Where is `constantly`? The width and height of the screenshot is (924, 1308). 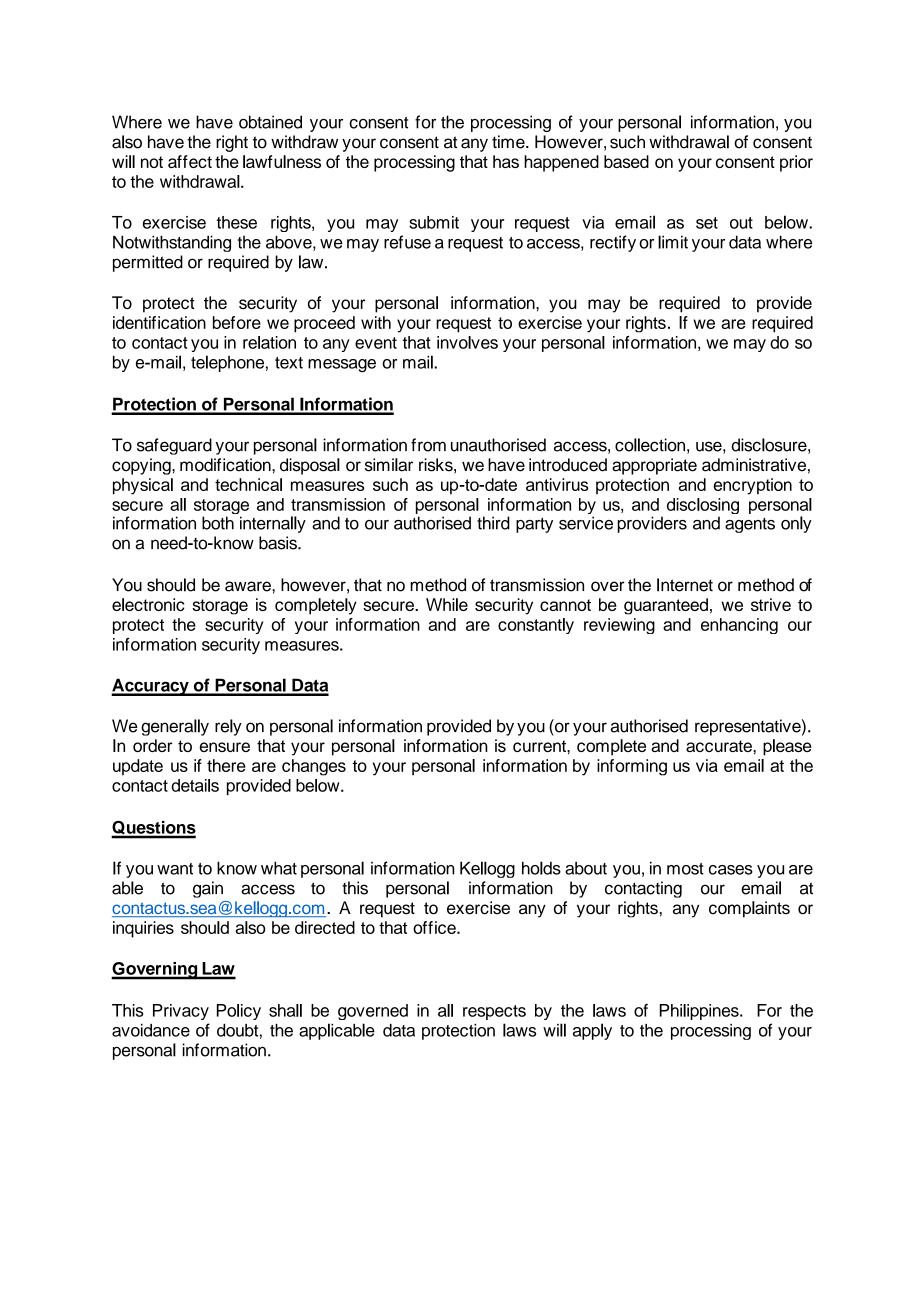
constantly is located at coordinates (536, 626).
